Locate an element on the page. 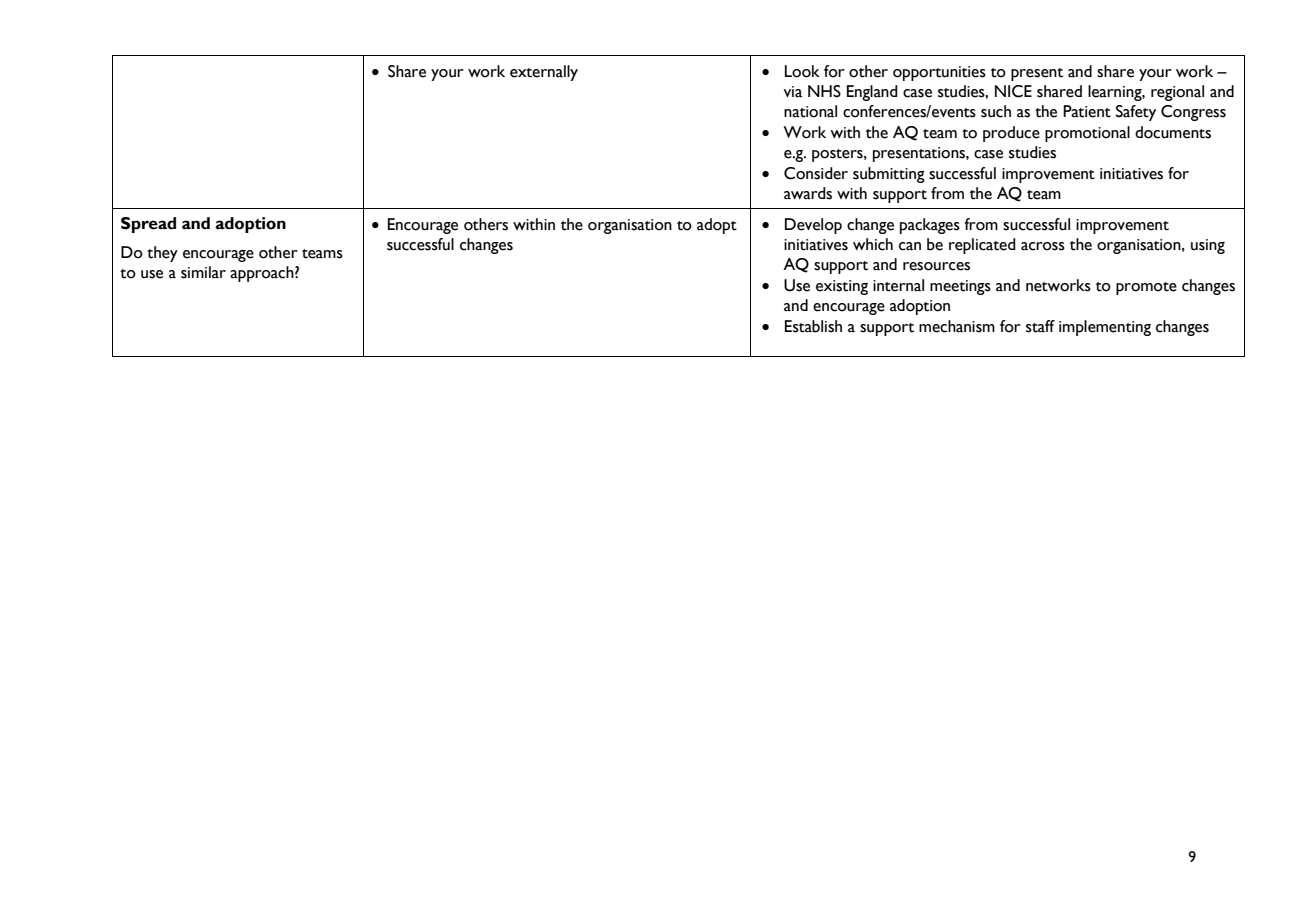 This document has width=1308, height=924. externally is located at coordinates (544, 73).
